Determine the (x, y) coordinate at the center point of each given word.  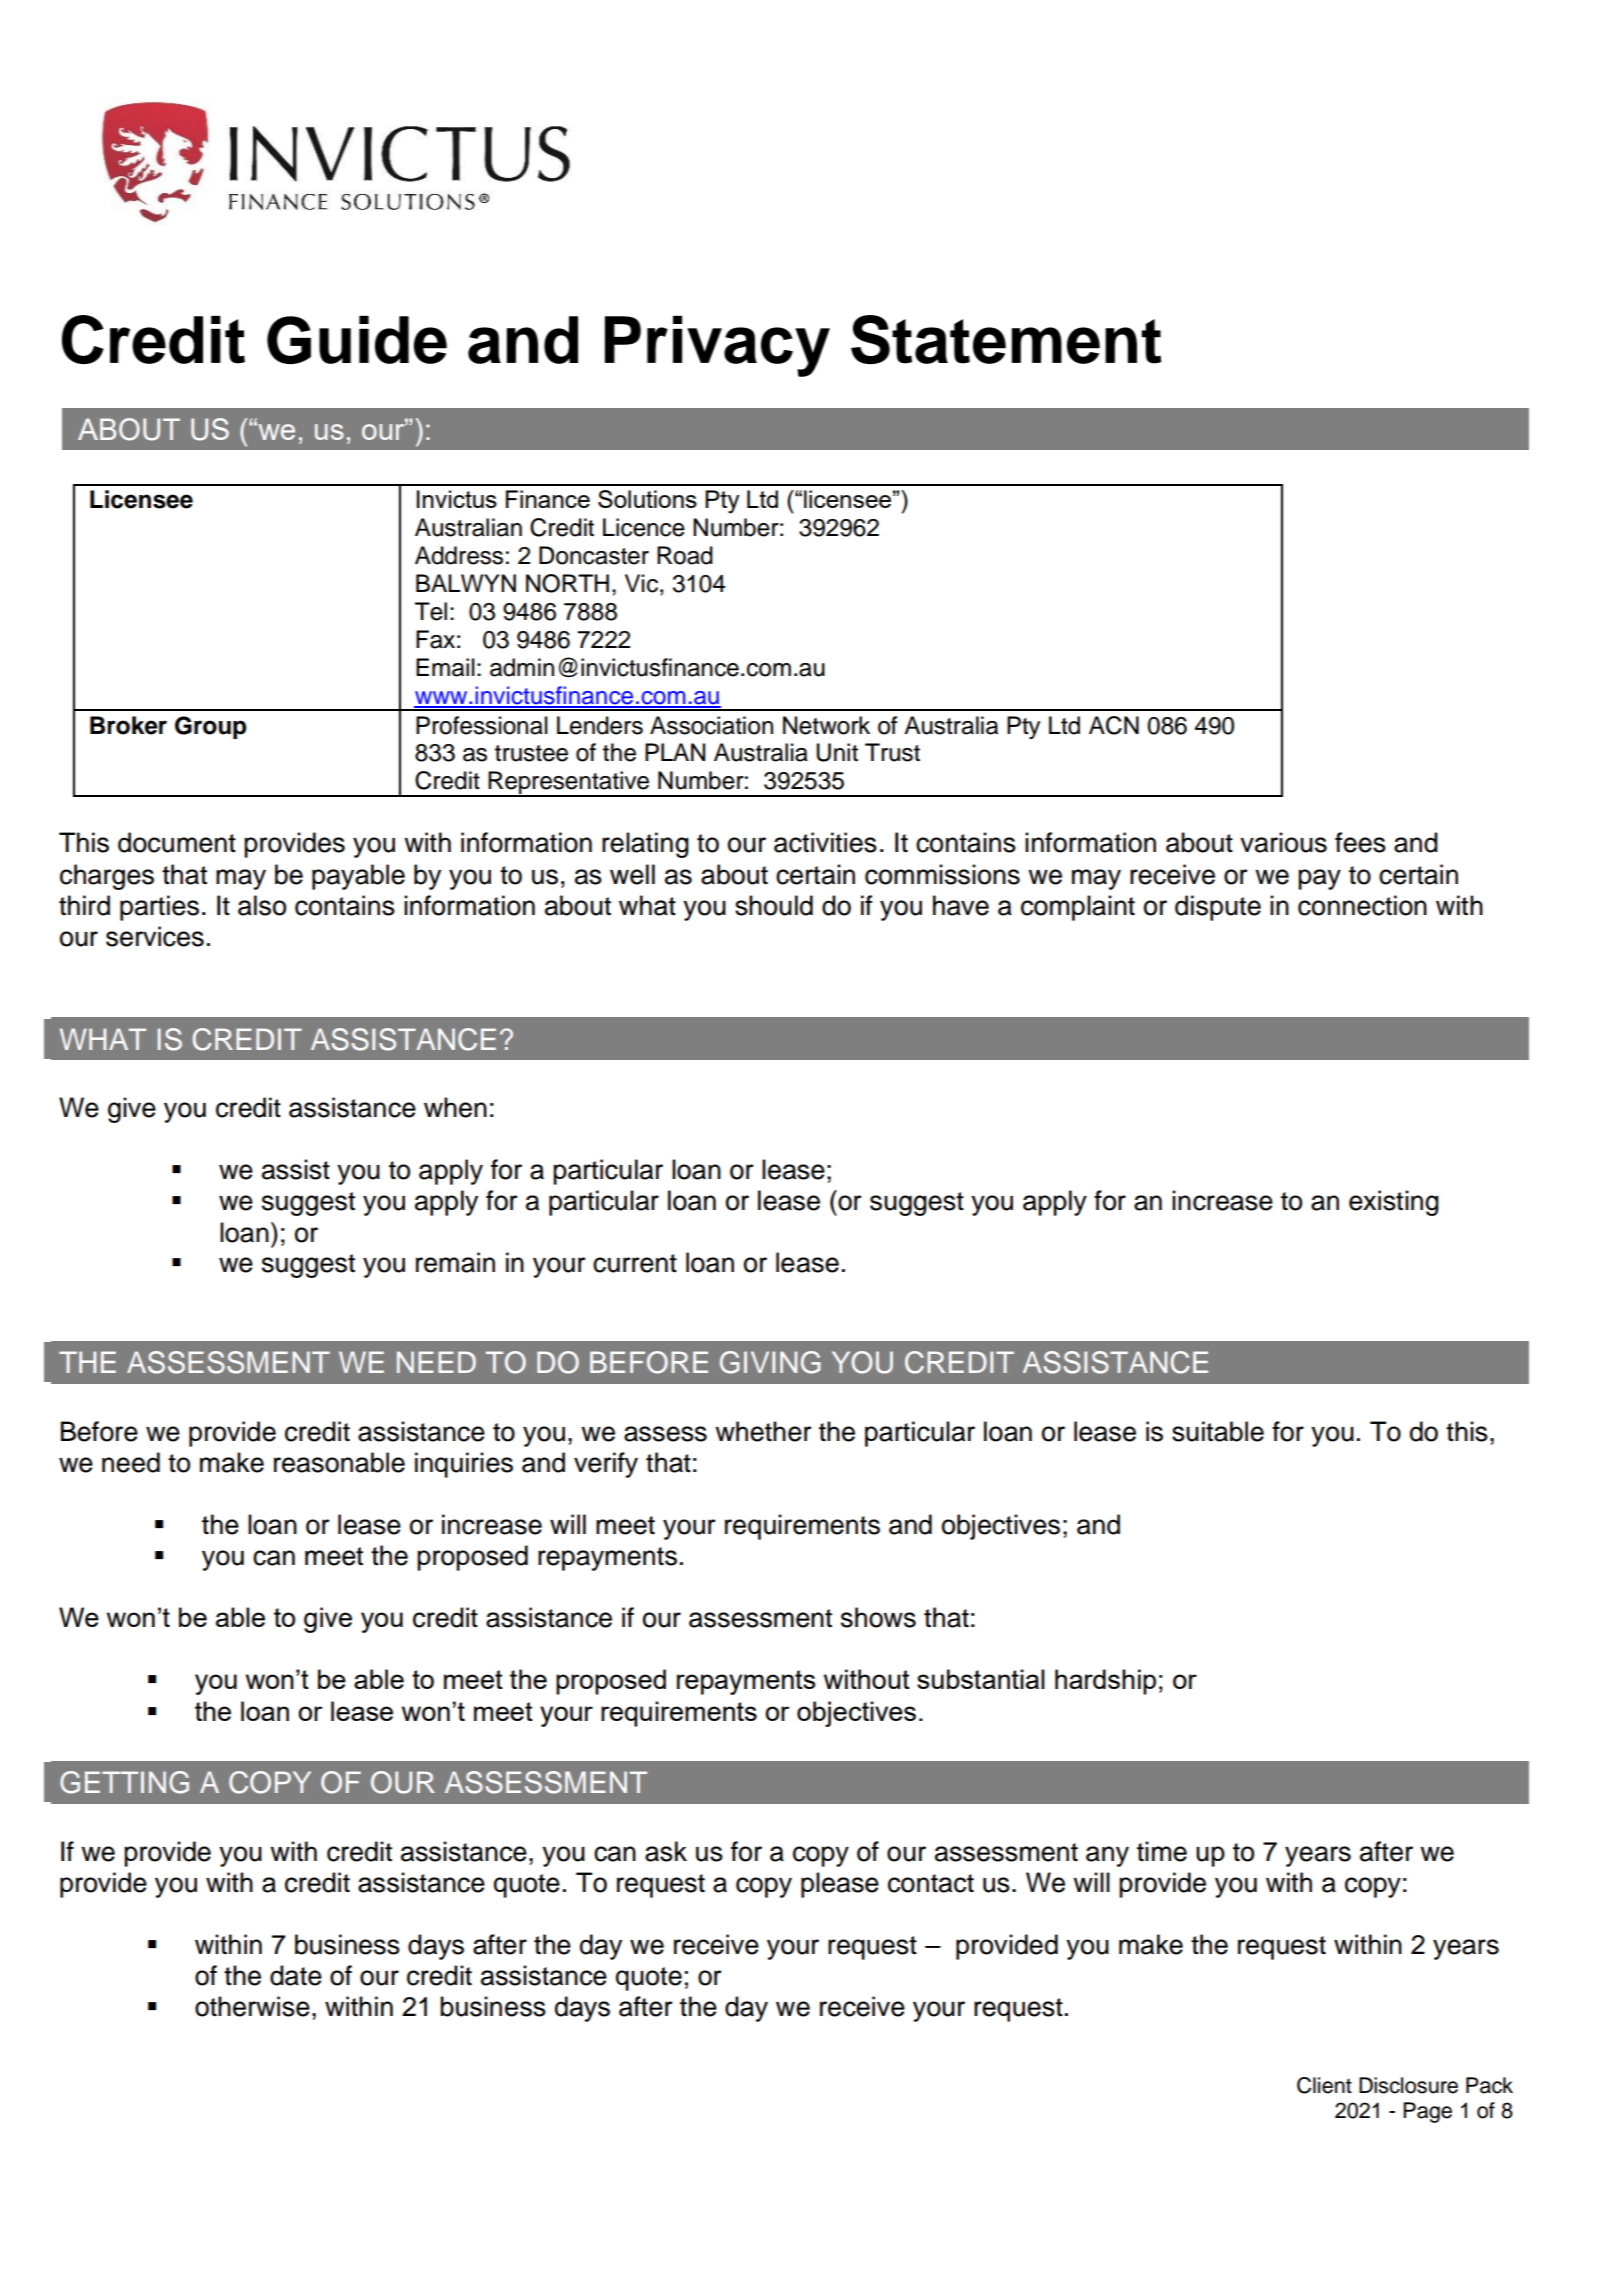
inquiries (464, 1465)
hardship (1105, 1682)
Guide (357, 340)
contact (931, 1883)
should (774, 905)
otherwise (252, 2006)
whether (763, 1431)
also (262, 905)
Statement (1006, 339)
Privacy (717, 346)
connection (1362, 905)
